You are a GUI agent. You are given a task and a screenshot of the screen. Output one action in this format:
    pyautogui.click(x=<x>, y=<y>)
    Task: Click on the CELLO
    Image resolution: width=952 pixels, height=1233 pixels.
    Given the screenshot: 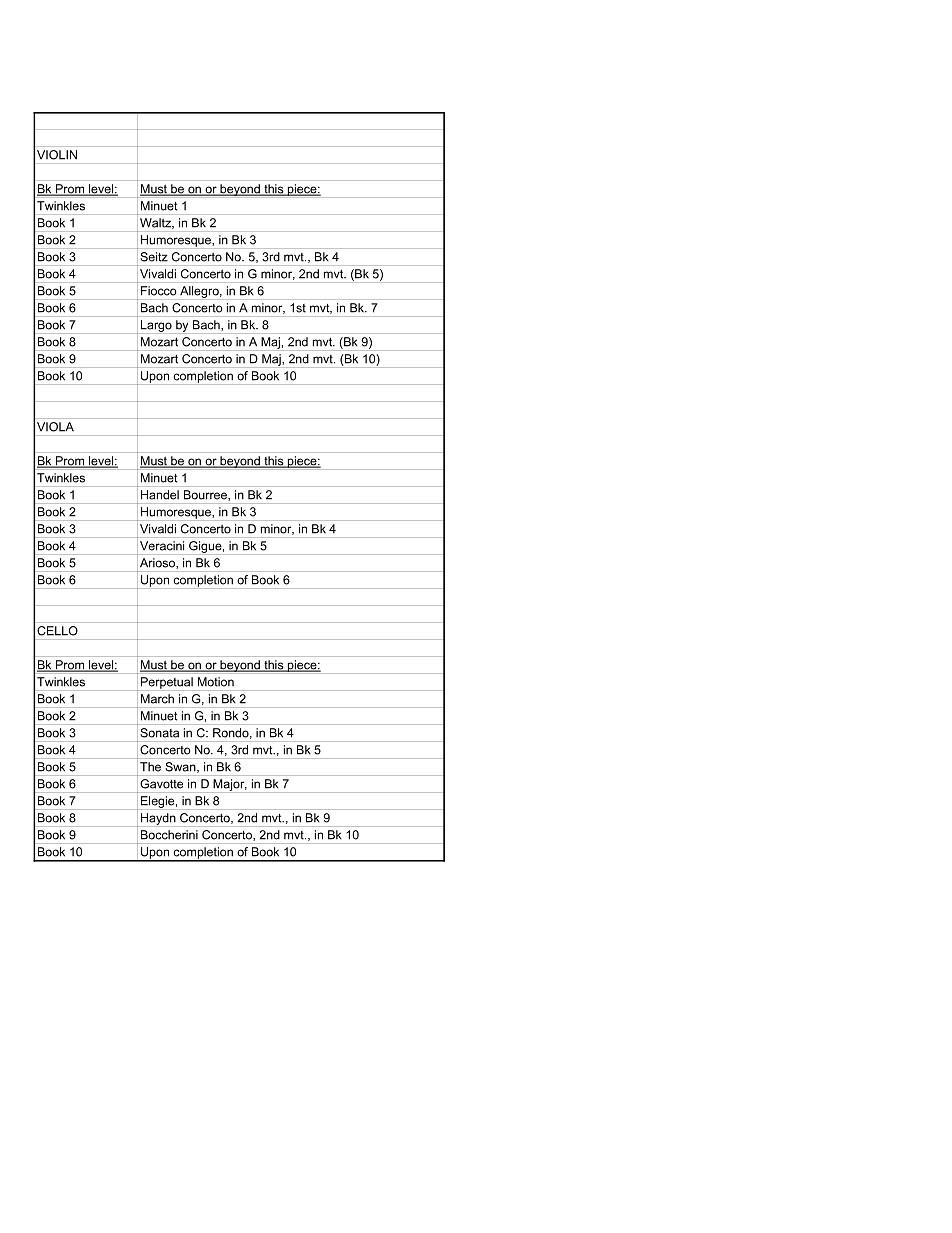 What is the action you would take?
    pyautogui.click(x=58, y=631)
